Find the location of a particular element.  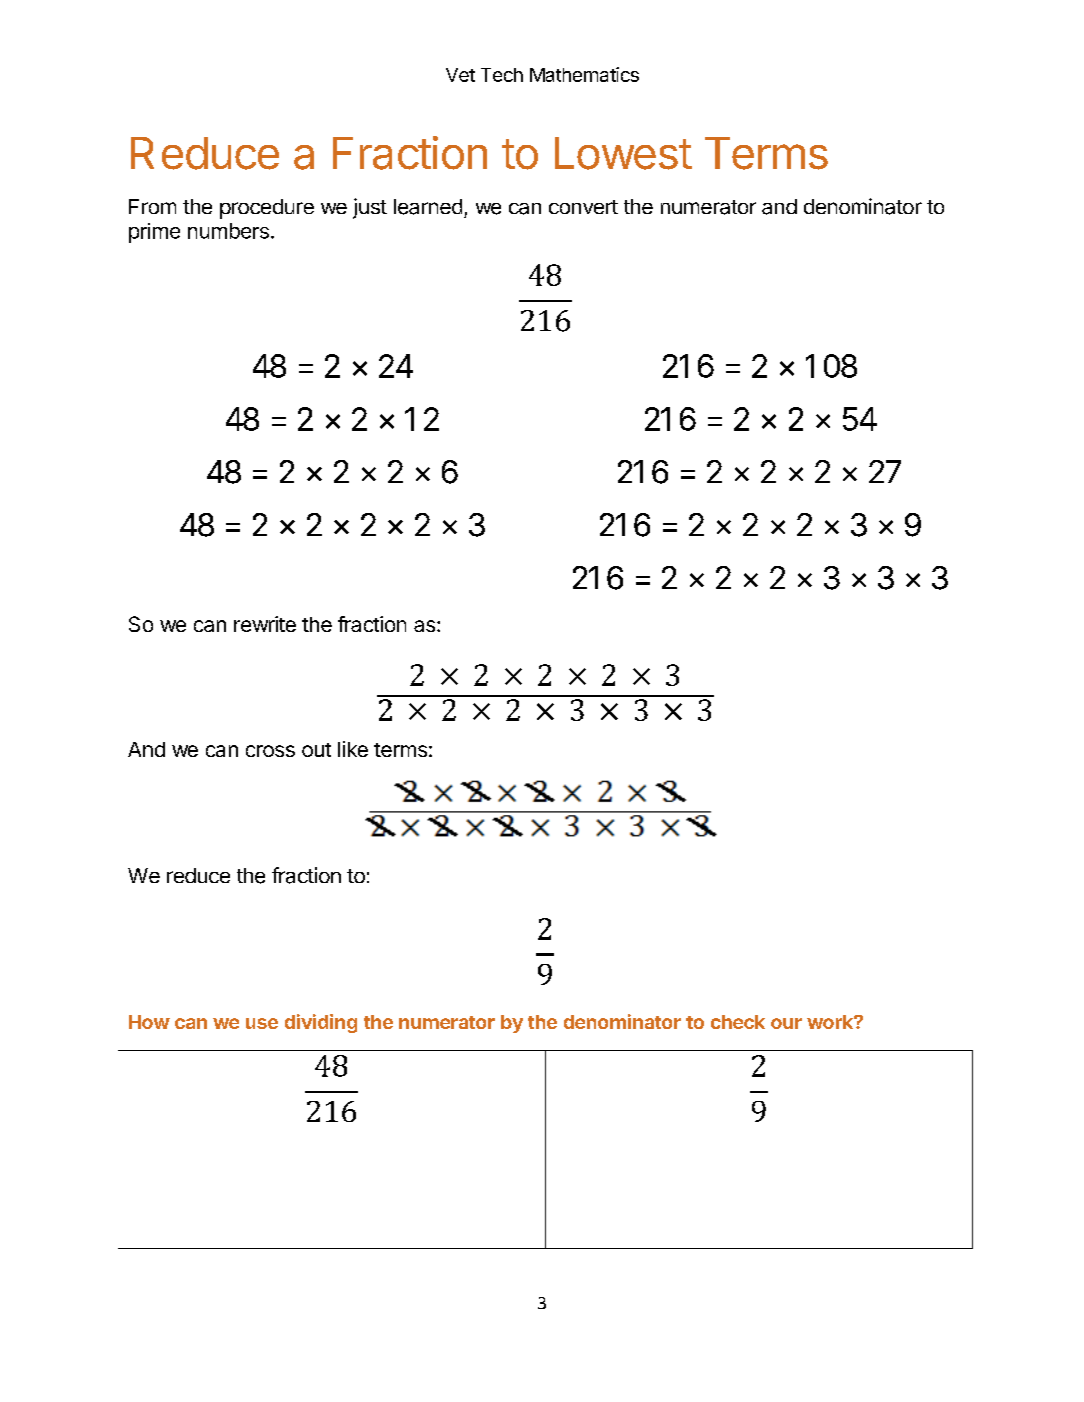

Vet is located at coordinates (460, 75).
